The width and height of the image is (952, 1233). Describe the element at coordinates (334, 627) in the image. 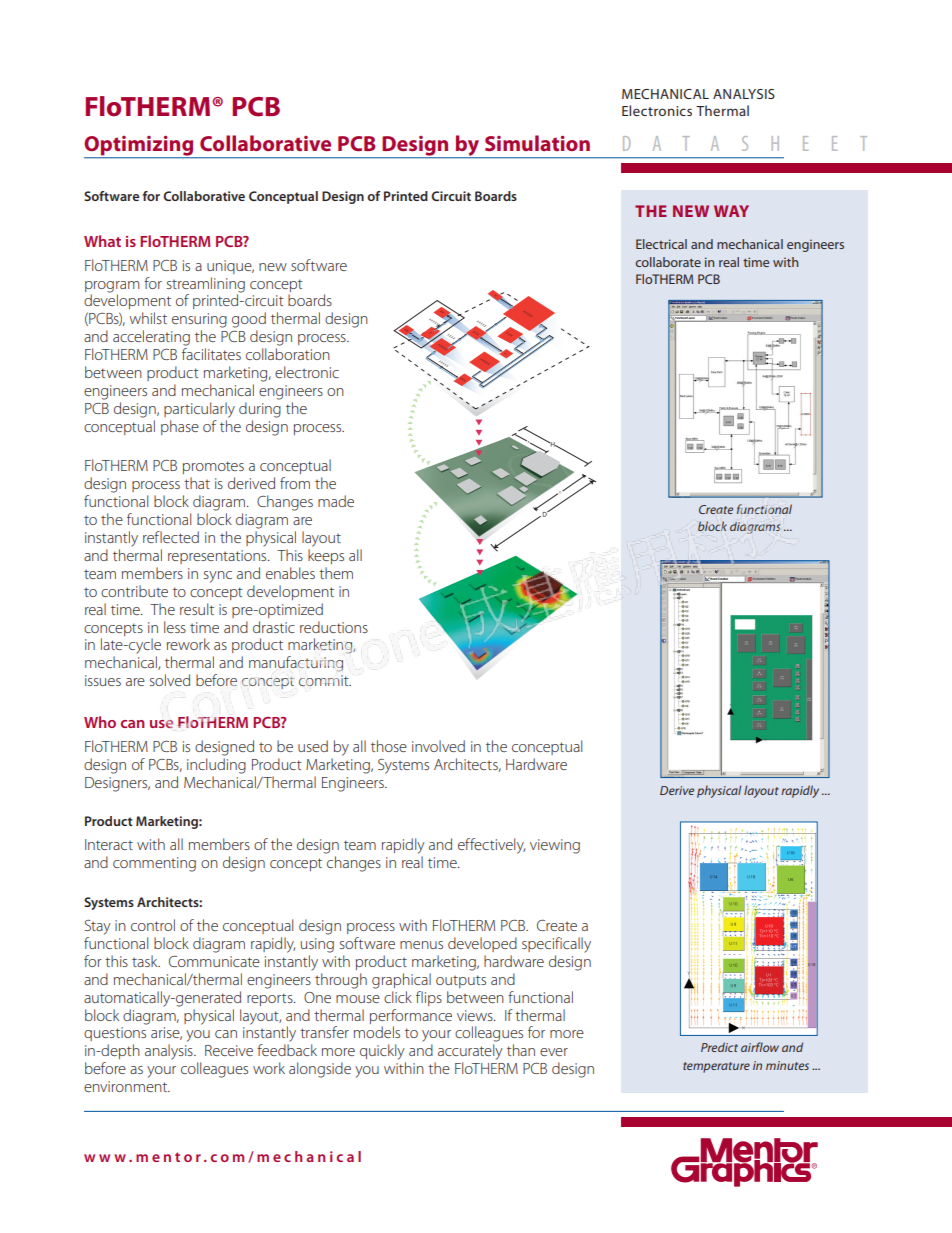

I see `reductions` at that location.
